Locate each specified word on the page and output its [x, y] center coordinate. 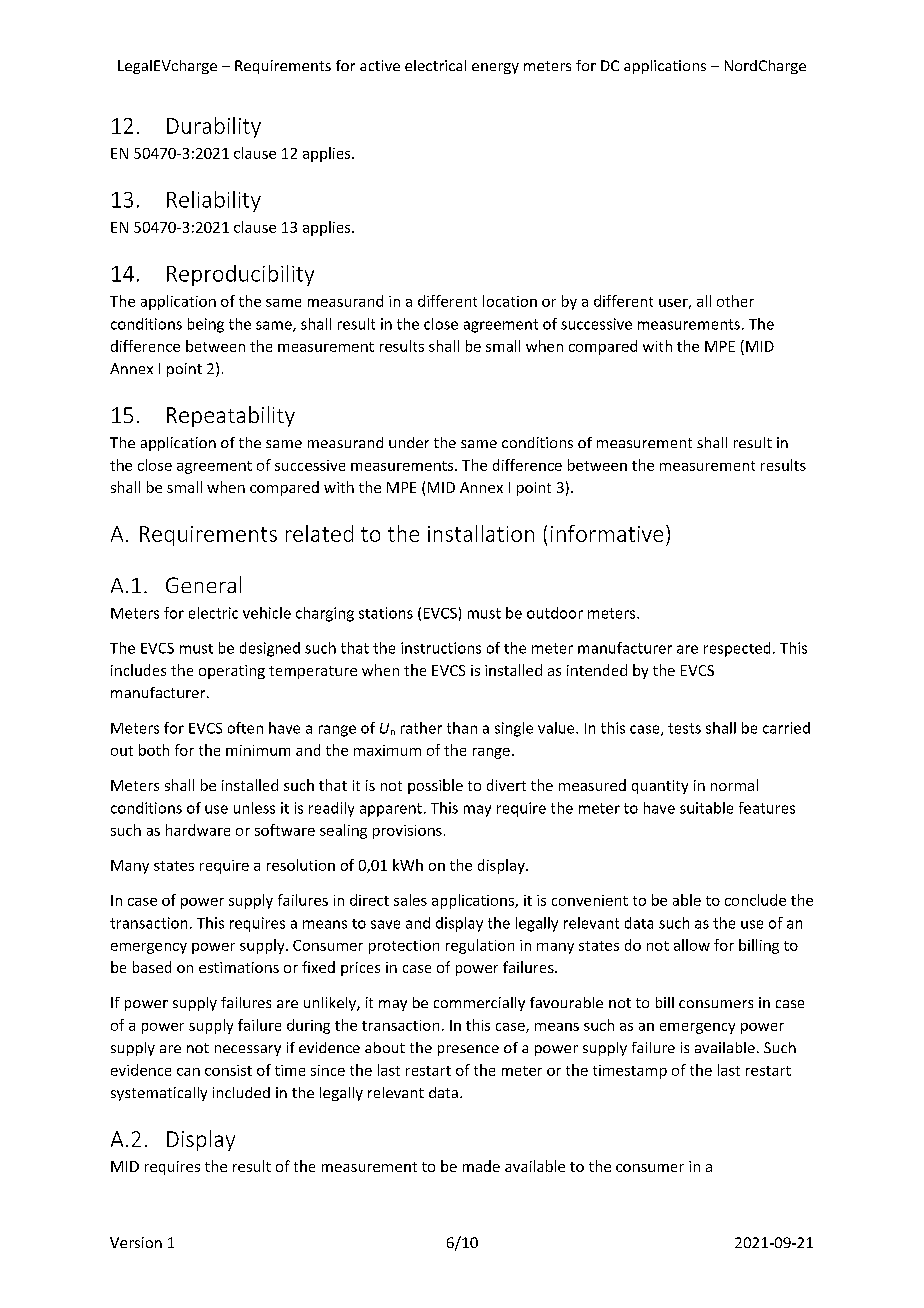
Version [136, 1242]
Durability [214, 127]
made [481, 1166]
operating [232, 672]
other [735, 301]
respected [737, 649]
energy [495, 68]
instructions [441, 648]
